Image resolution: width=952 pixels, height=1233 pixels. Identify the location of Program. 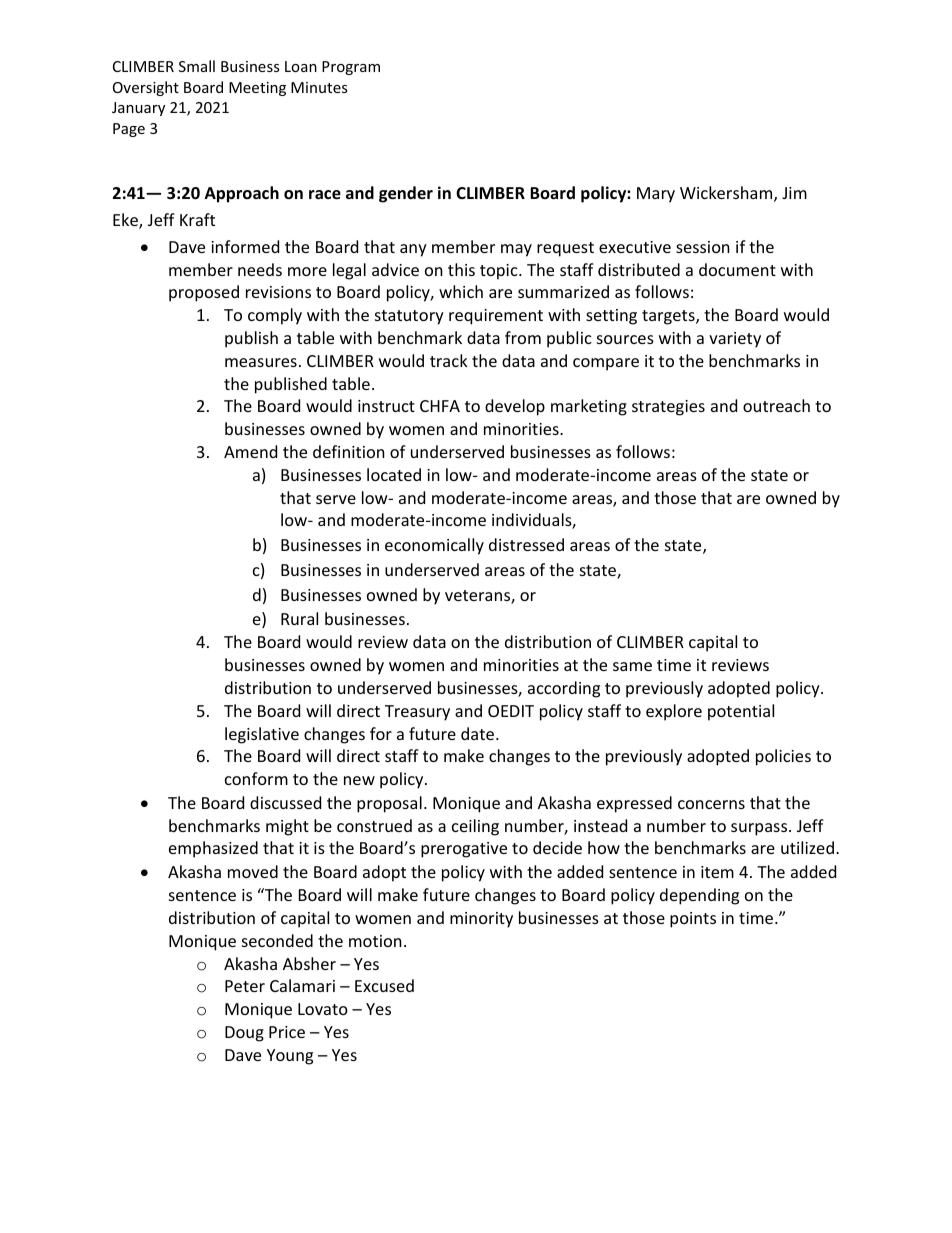
(351, 68).
